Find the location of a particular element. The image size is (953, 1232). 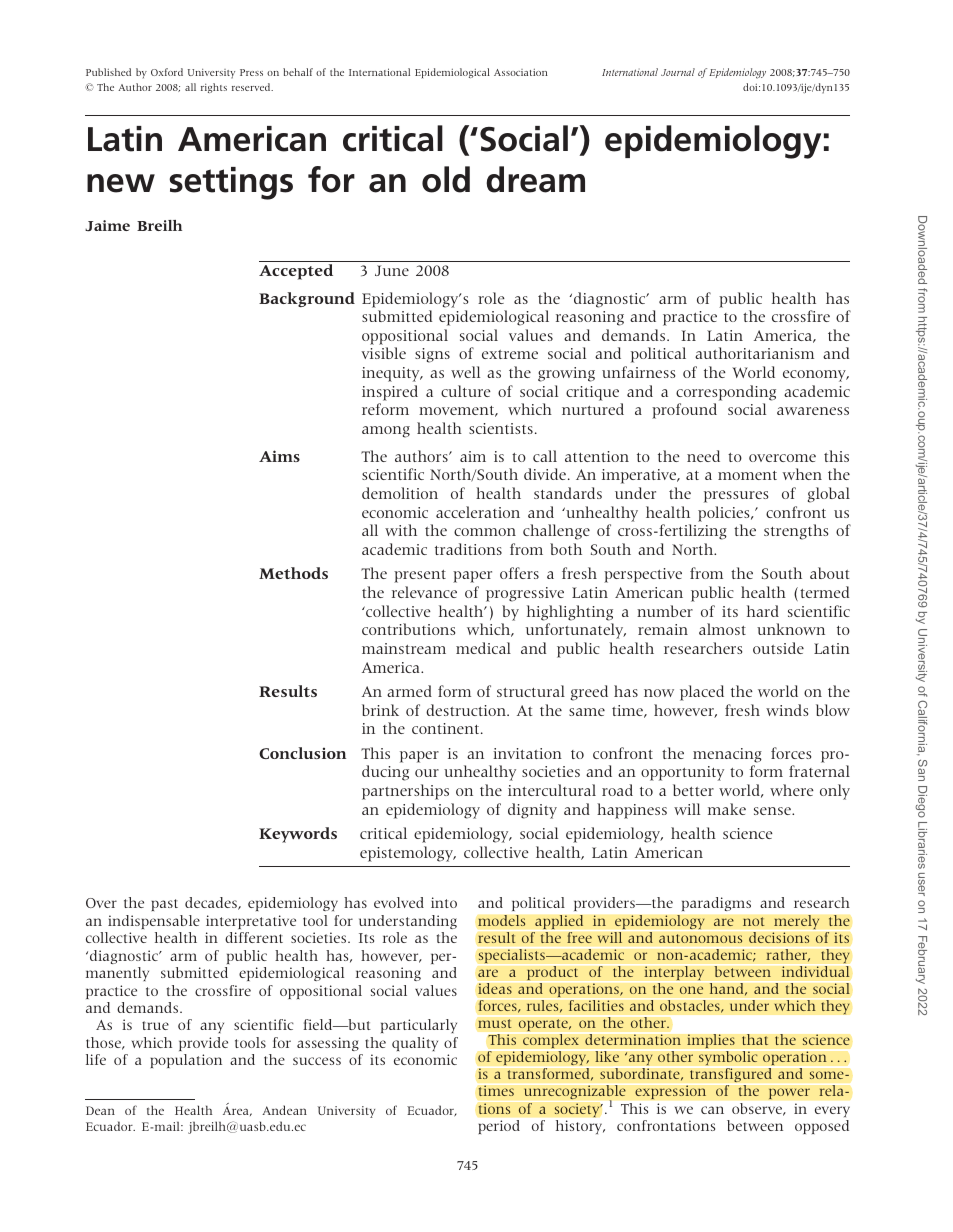

population is located at coordinates (186, 1061).
